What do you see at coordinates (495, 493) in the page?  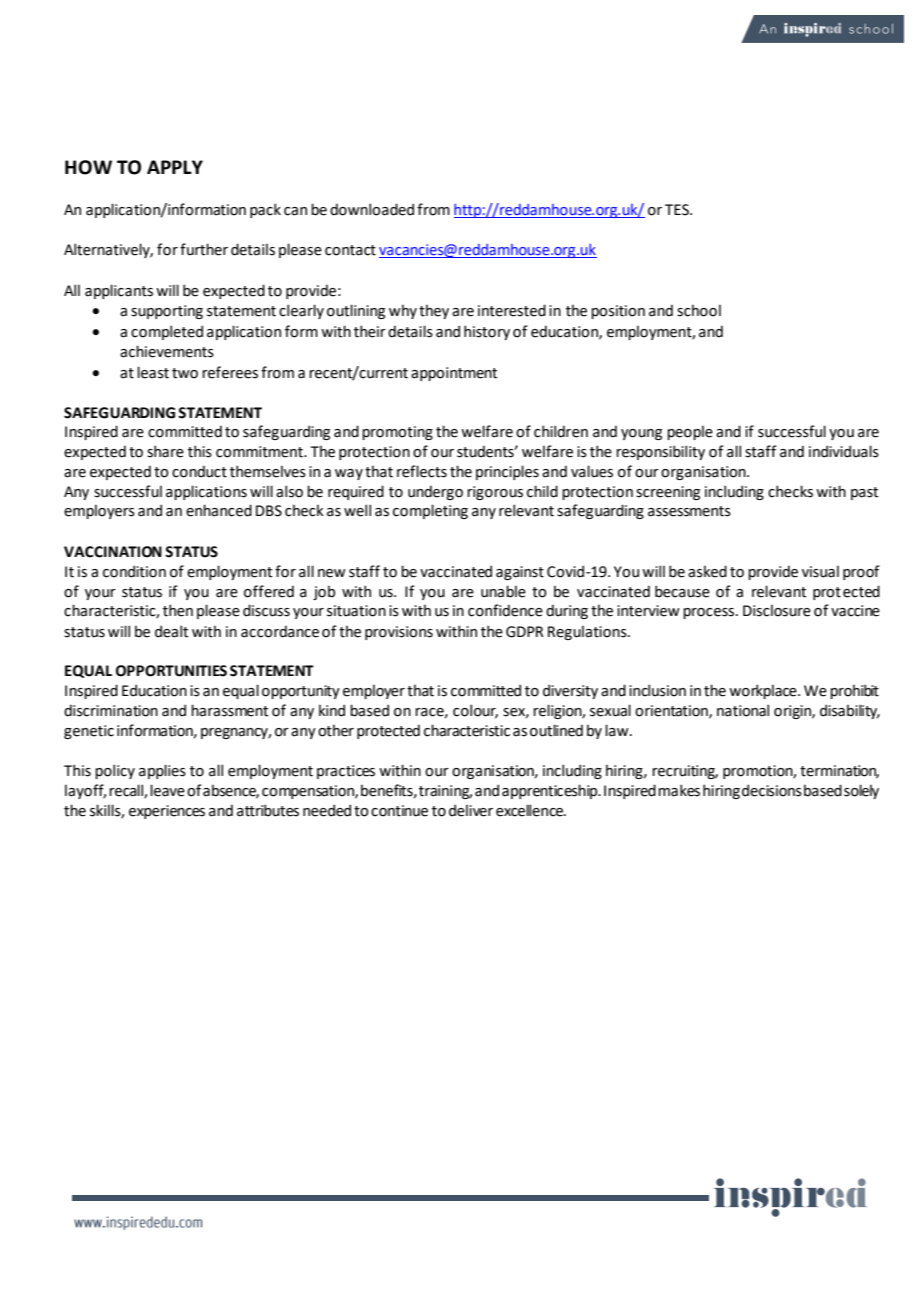 I see `rigorous` at bounding box center [495, 493].
